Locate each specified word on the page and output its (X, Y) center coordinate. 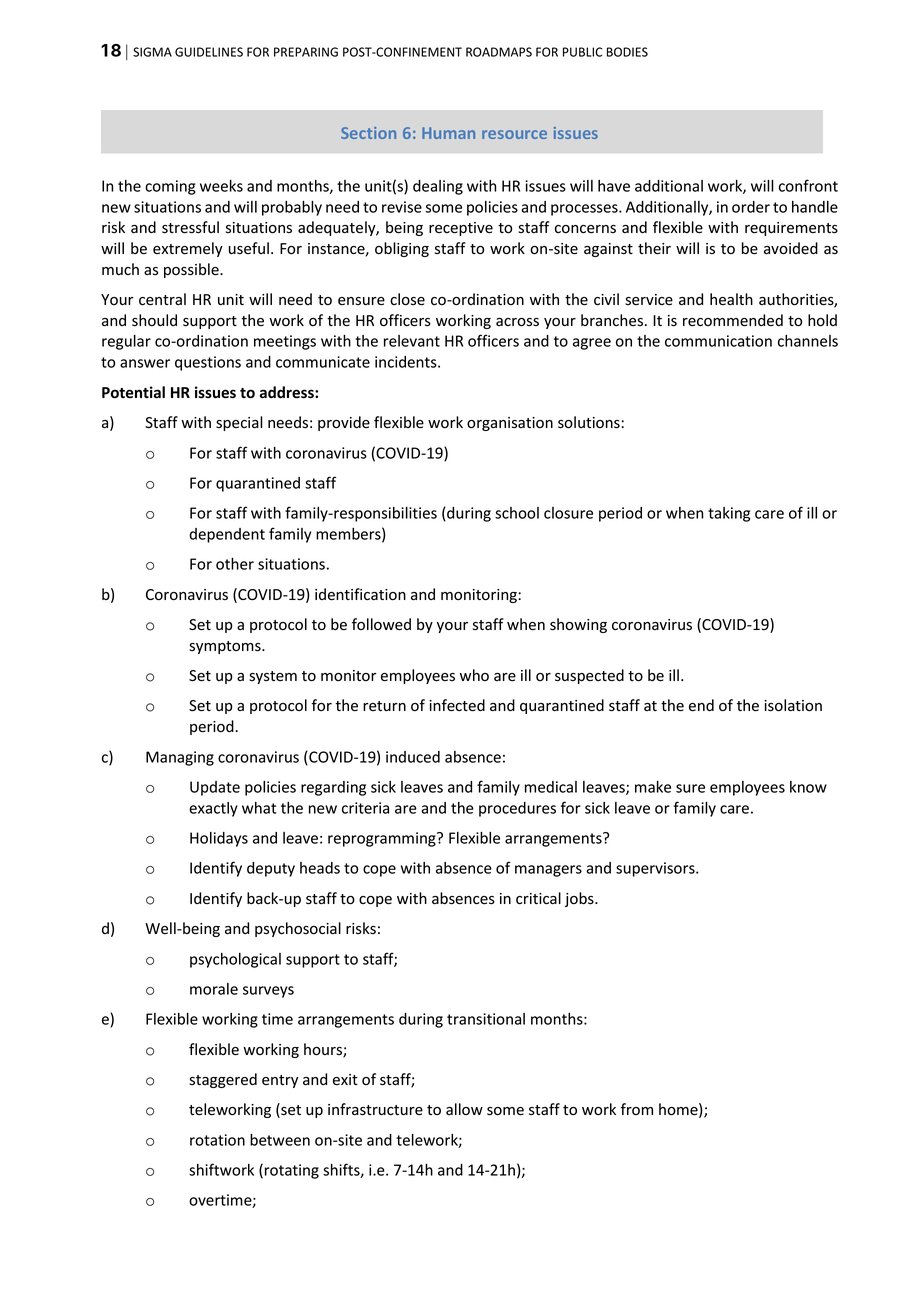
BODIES (627, 52)
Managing (180, 758)
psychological (235, 960)
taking (729, 514)
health (731, 299)
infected (457, 705)
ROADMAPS (499, 52)
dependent (227, 535)
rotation (217, 1140)
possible (192, 270)
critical (538, 898)
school (517, 513)
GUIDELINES (209, 52)
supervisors (656, 869)
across (517, 322)
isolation (793, 705)
